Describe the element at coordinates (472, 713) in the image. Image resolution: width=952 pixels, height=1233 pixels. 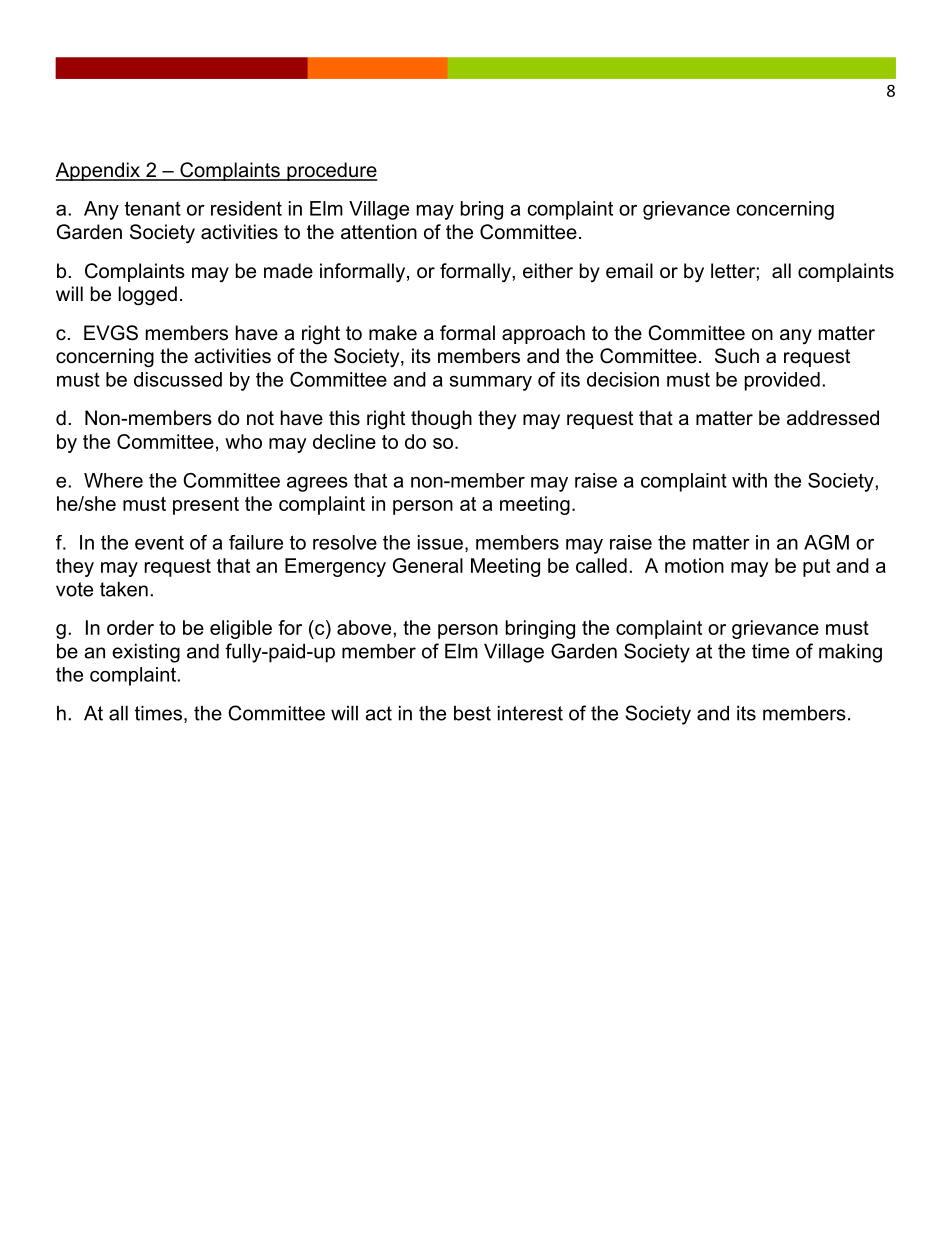
I see `best` at that location.
